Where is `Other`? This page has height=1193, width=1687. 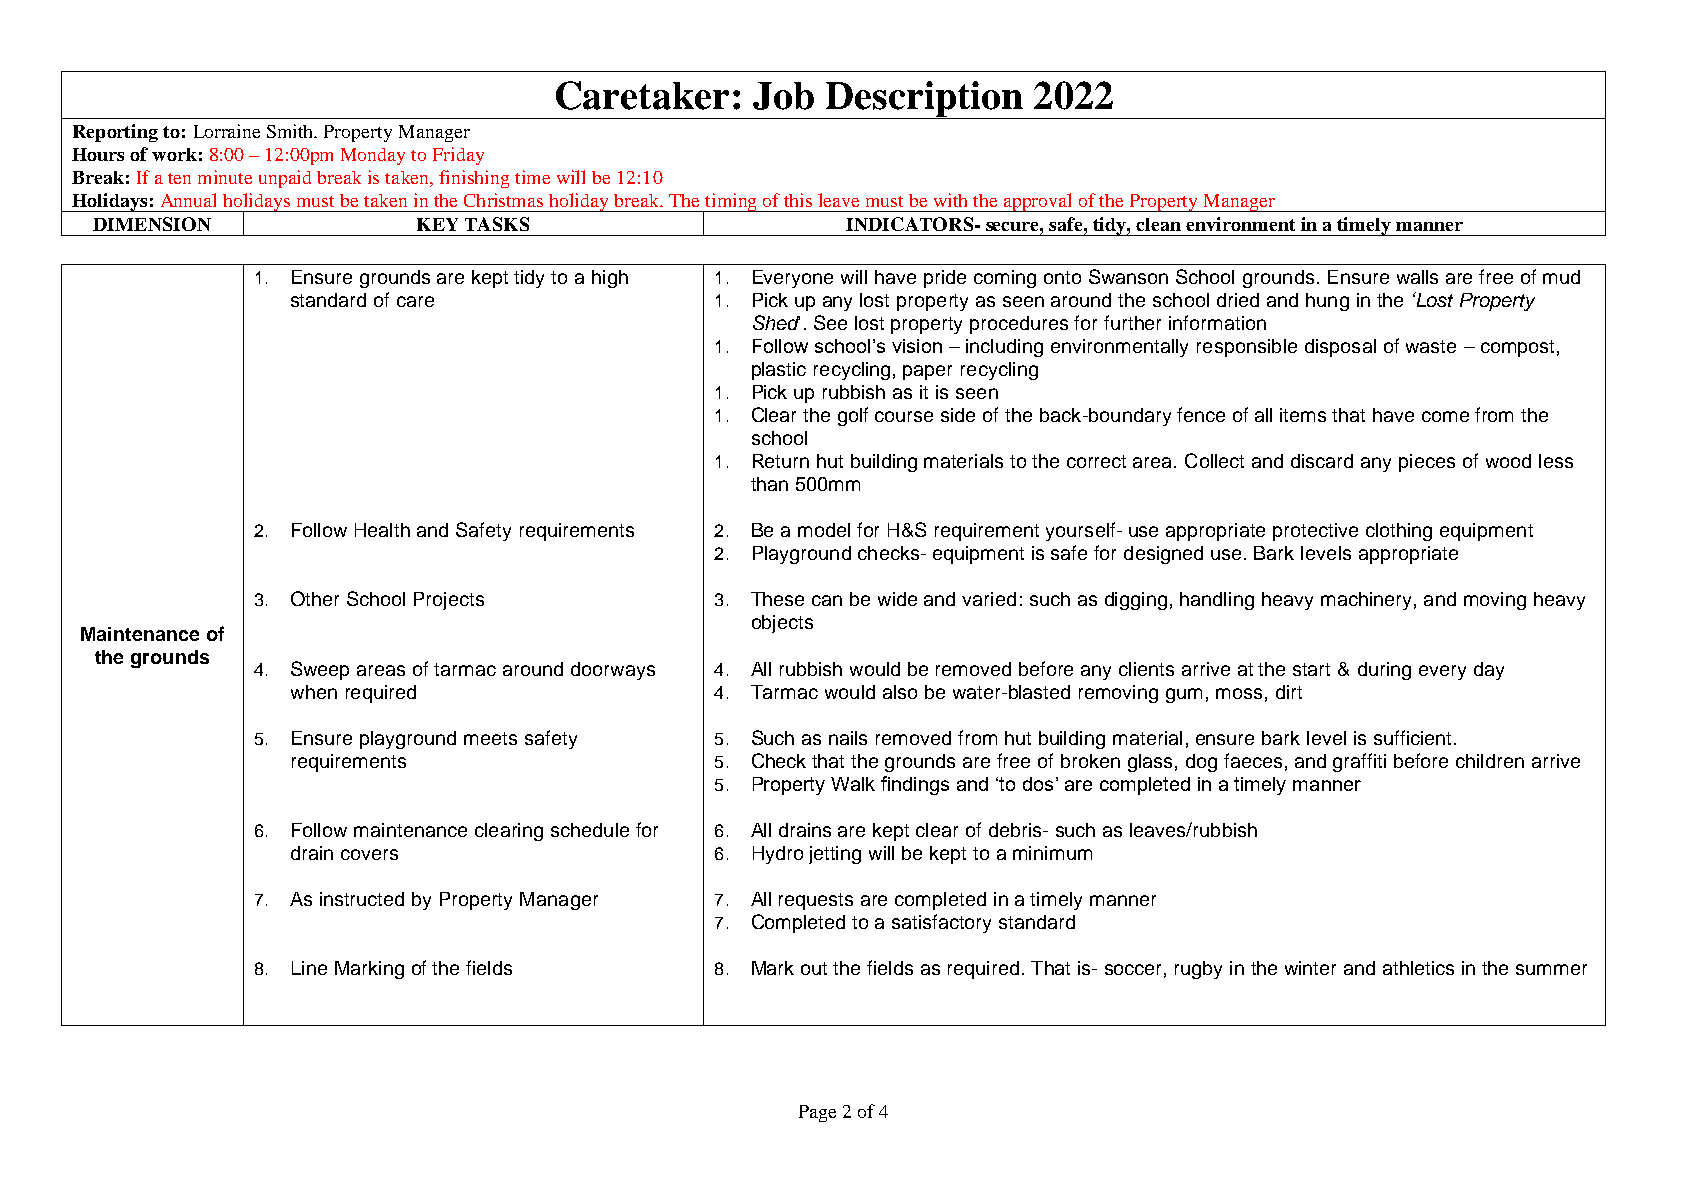
Other is located at coordinates (315, 598).
